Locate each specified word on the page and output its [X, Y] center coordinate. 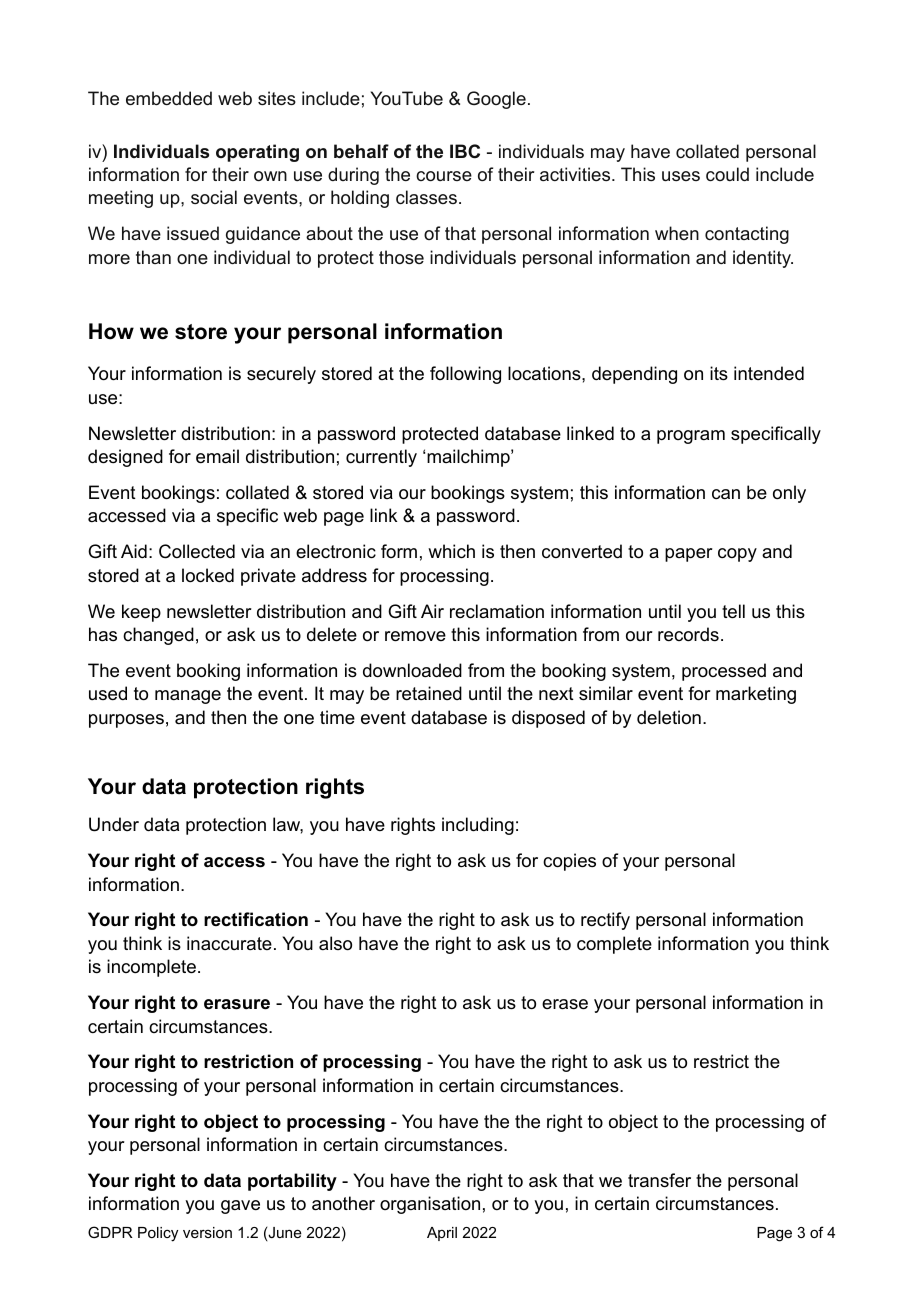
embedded [169, 98]
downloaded [412, 670]
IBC [465, 151]
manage [188, 697]
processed [724, 672]
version [207, 1232]
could [727, 174]
